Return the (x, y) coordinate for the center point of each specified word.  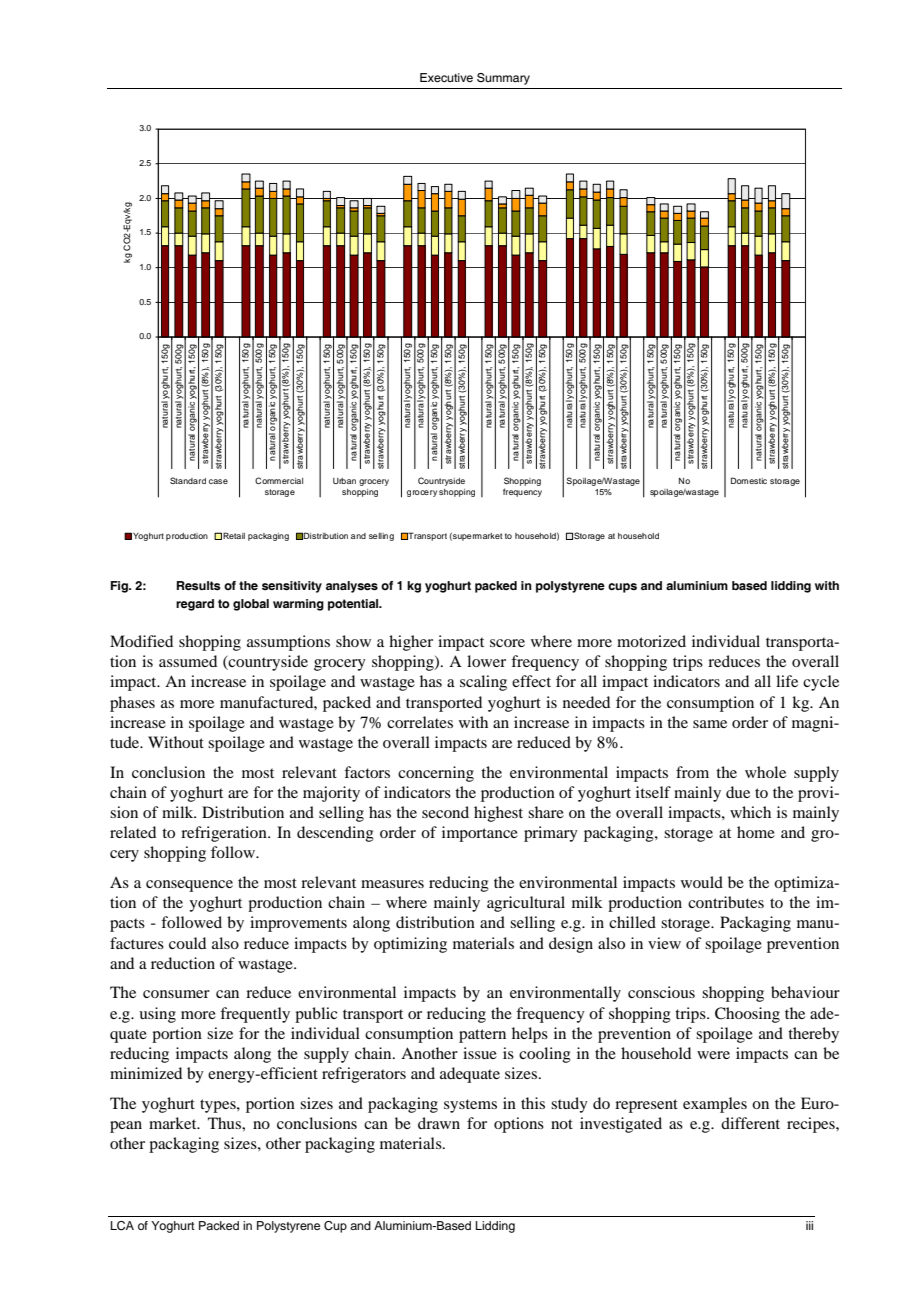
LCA (122, 1226)
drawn (439, 1123)
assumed (188, 661)
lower (486, 661)
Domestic (749, 480)
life (787, 681)
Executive (446, 77)
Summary (503, 79)
